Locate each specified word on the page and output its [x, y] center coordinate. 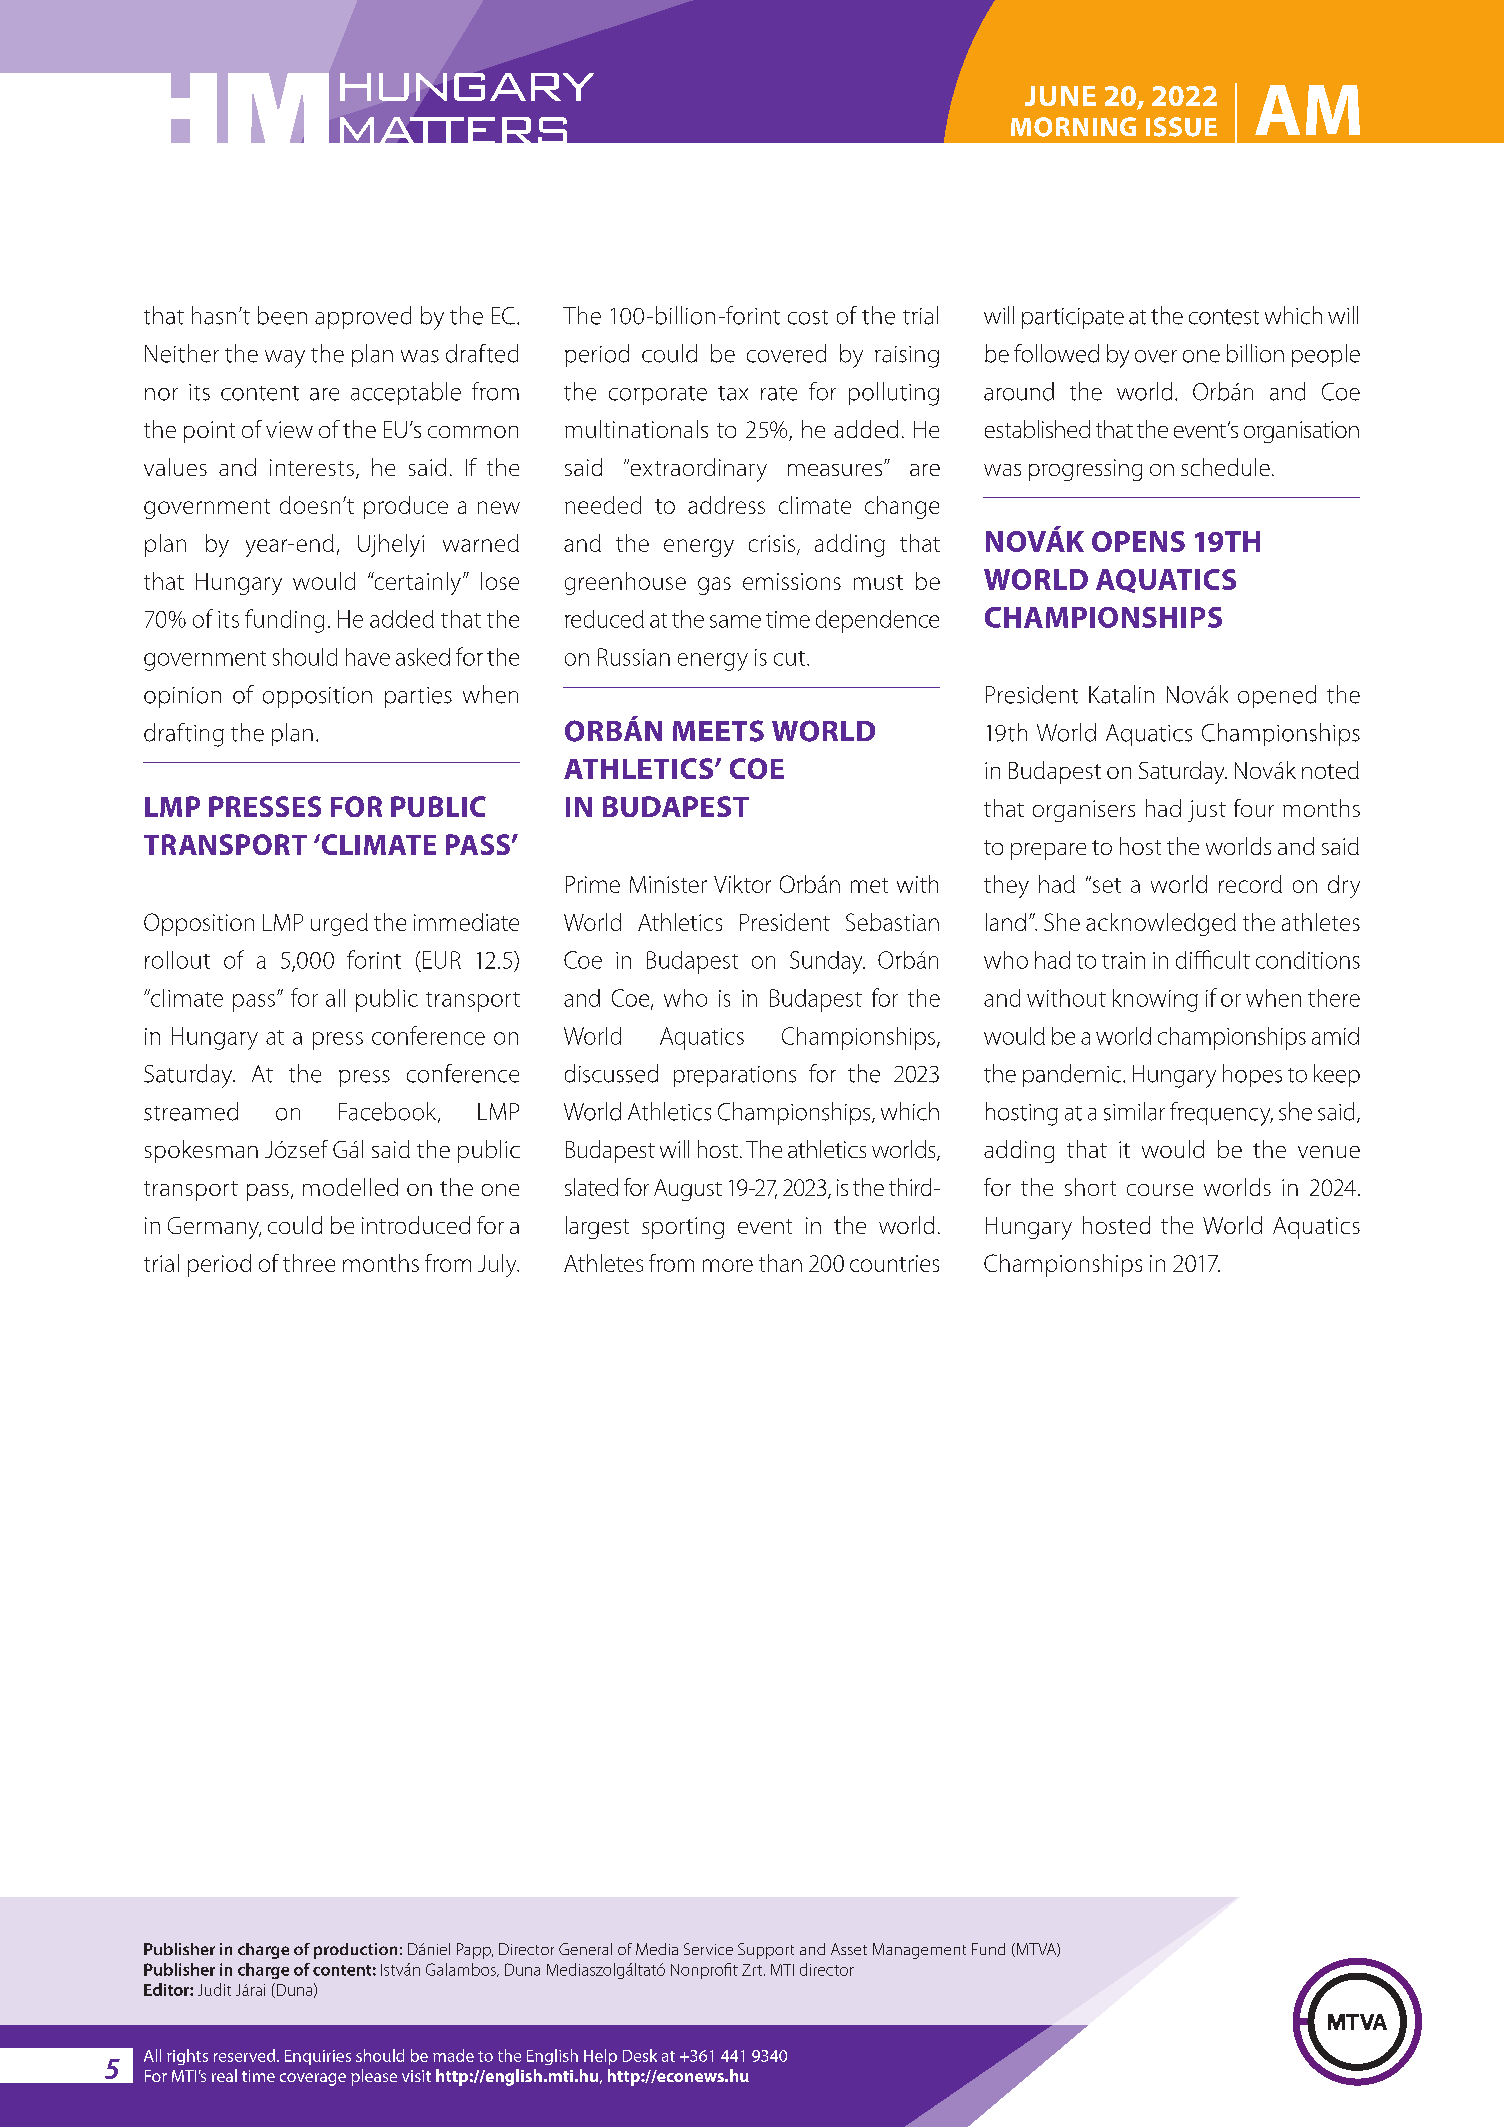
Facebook [389, 1112]
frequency [1221, 1114]
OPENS [1138, 541]
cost [808, 317]
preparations [735, 1076]
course [1160, 1190]
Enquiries [318, 2057]
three [309, 1263]
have [368, 657]
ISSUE [1181, 127]
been [282, 315]
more [728, 1265]
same [735, 621]
